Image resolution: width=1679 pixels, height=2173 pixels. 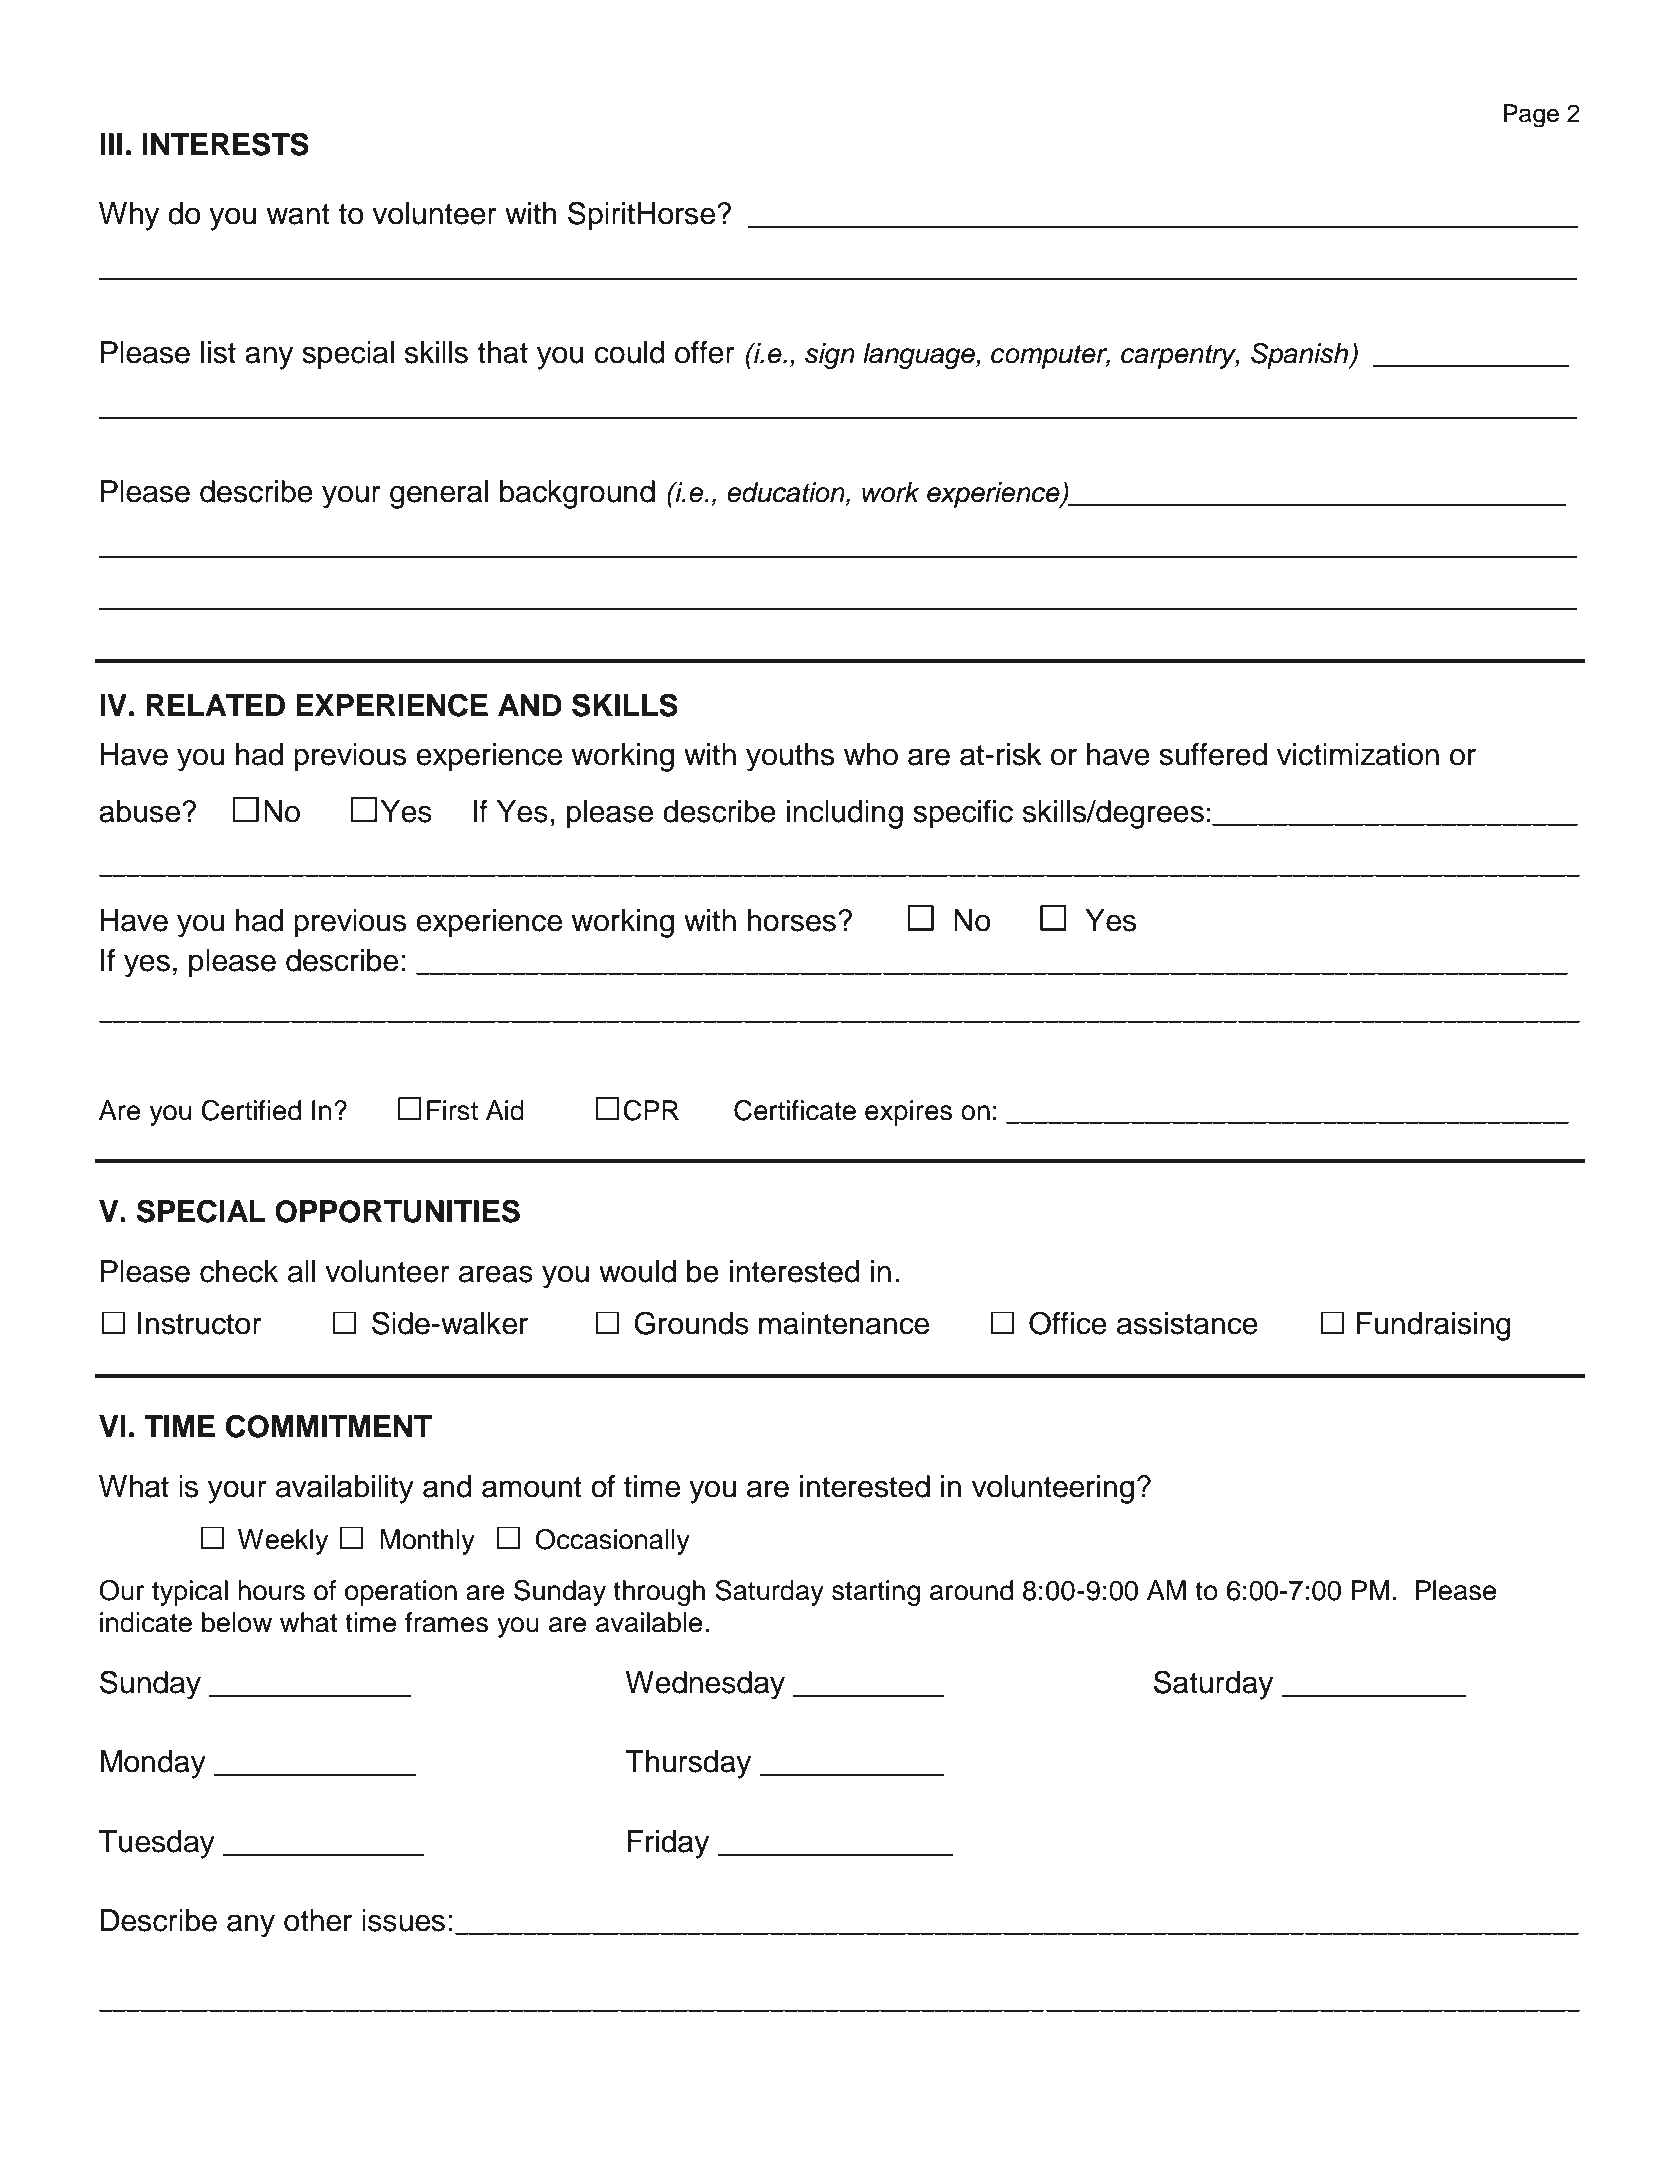 What do you see at coordinates (971, 1590) in the document?
I see `around` at bounding box center [971, 1590].
